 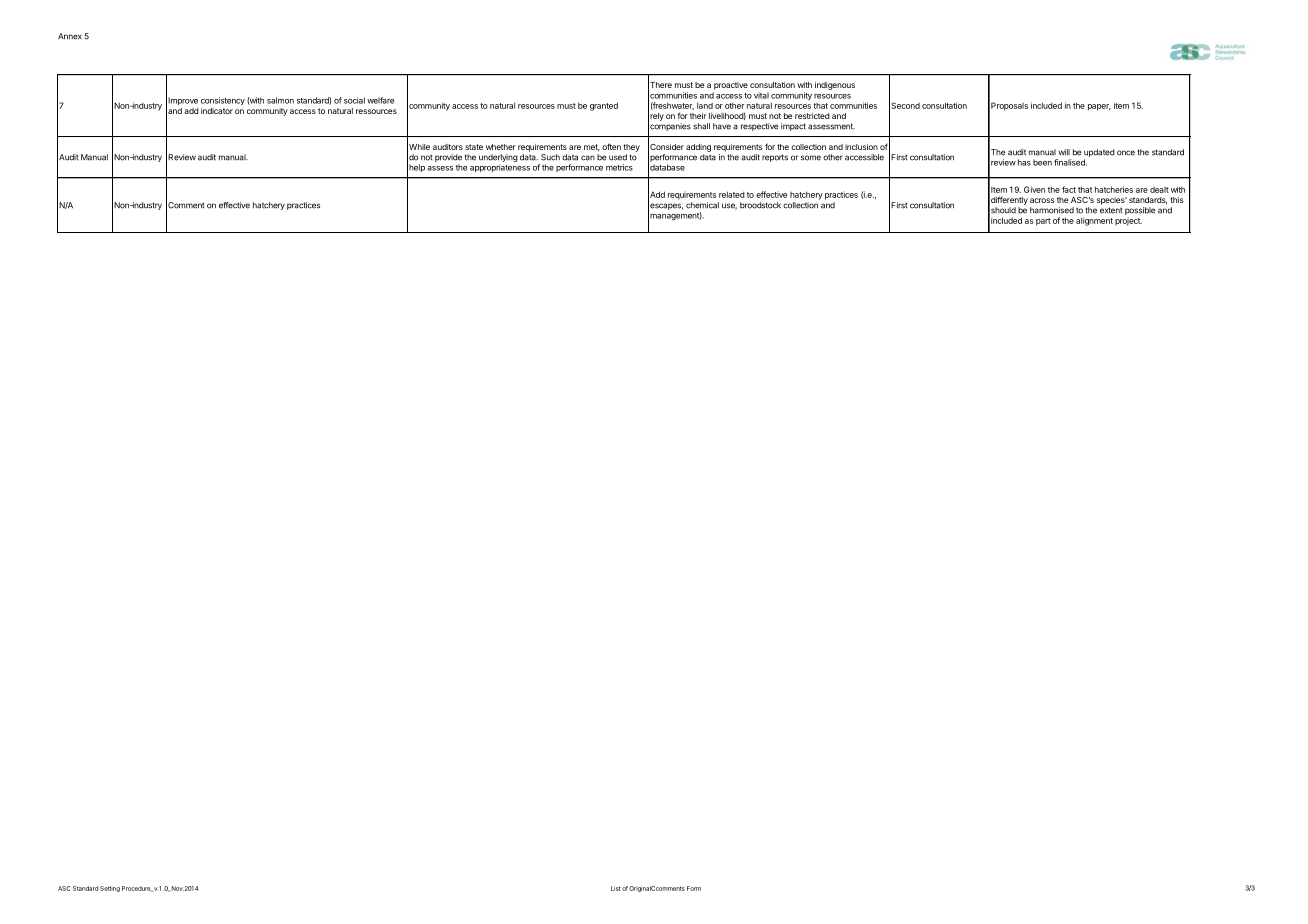 What do you see at coordinates (1043, 222) in the screenshot?
I see `part` at bounding box center [1043, 222].
